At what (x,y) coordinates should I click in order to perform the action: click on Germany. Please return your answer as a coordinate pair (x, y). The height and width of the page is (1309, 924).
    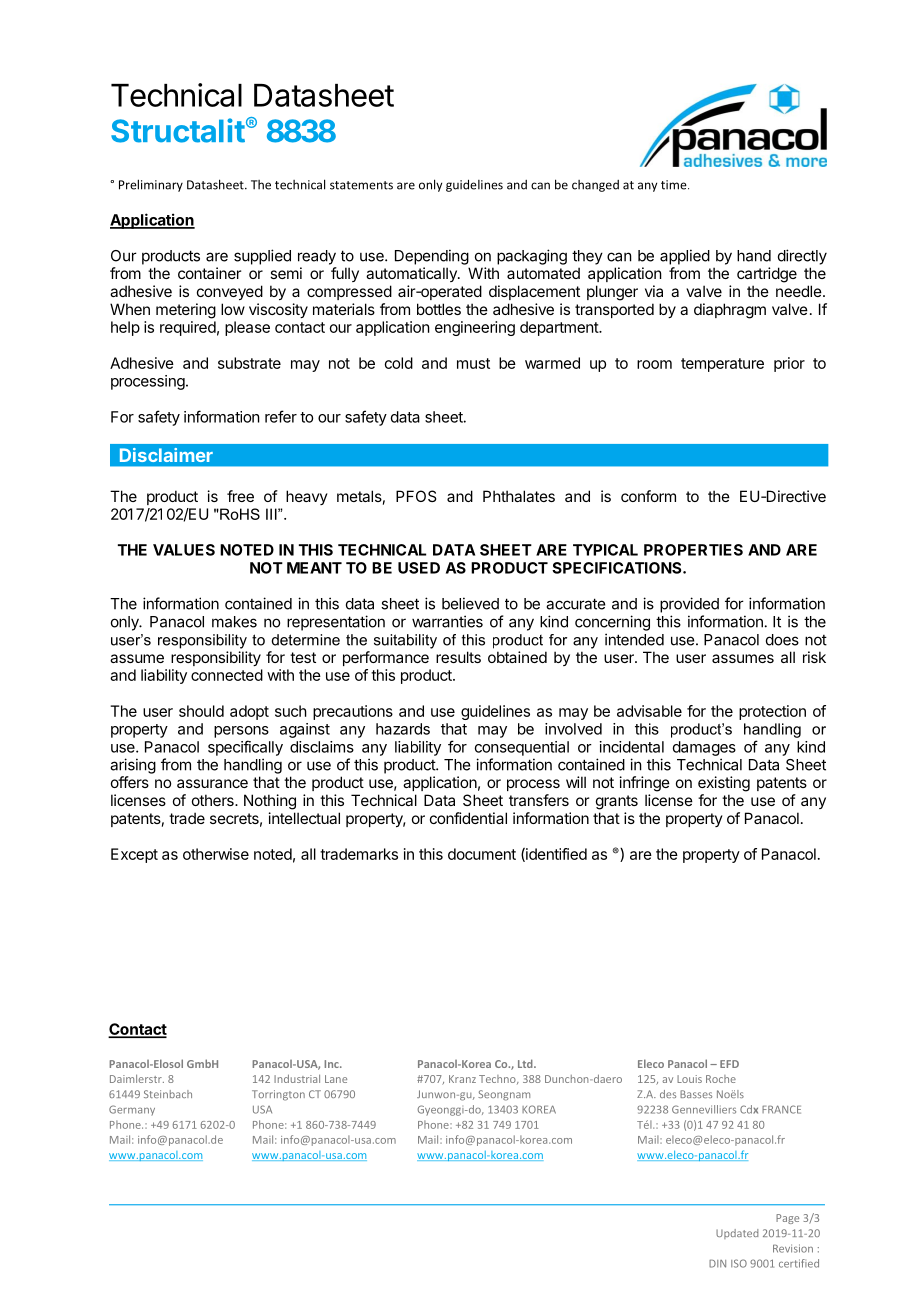
    Looking at the image, I should click on (132, 1110).
